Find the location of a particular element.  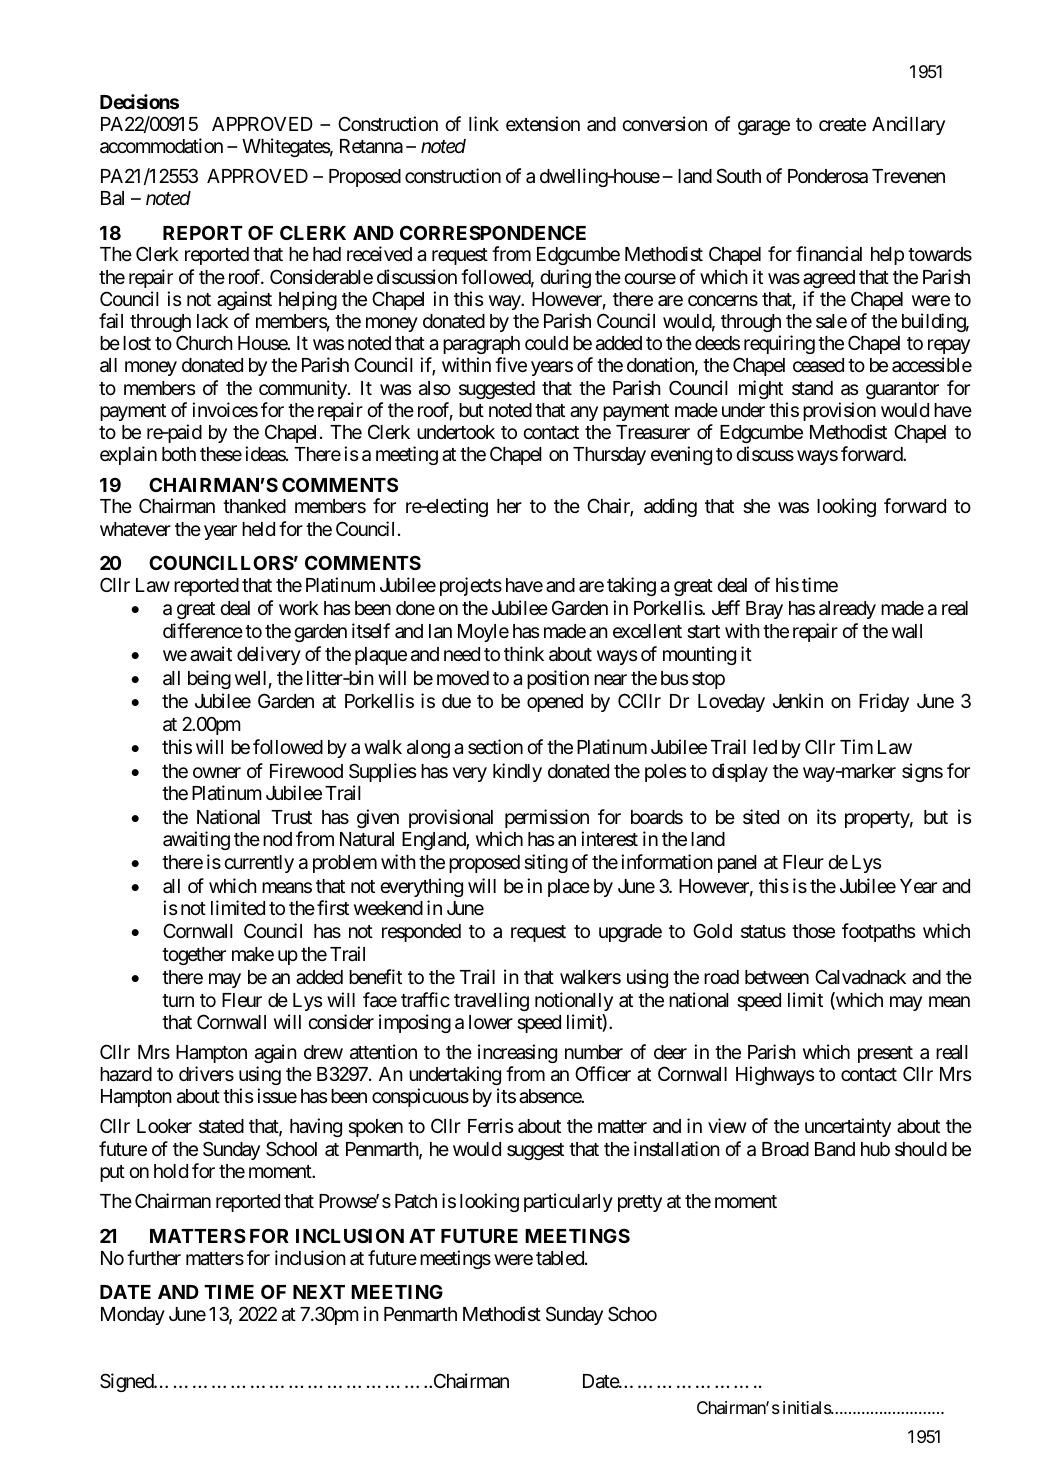

opened is located at coordinates (555, 703).
